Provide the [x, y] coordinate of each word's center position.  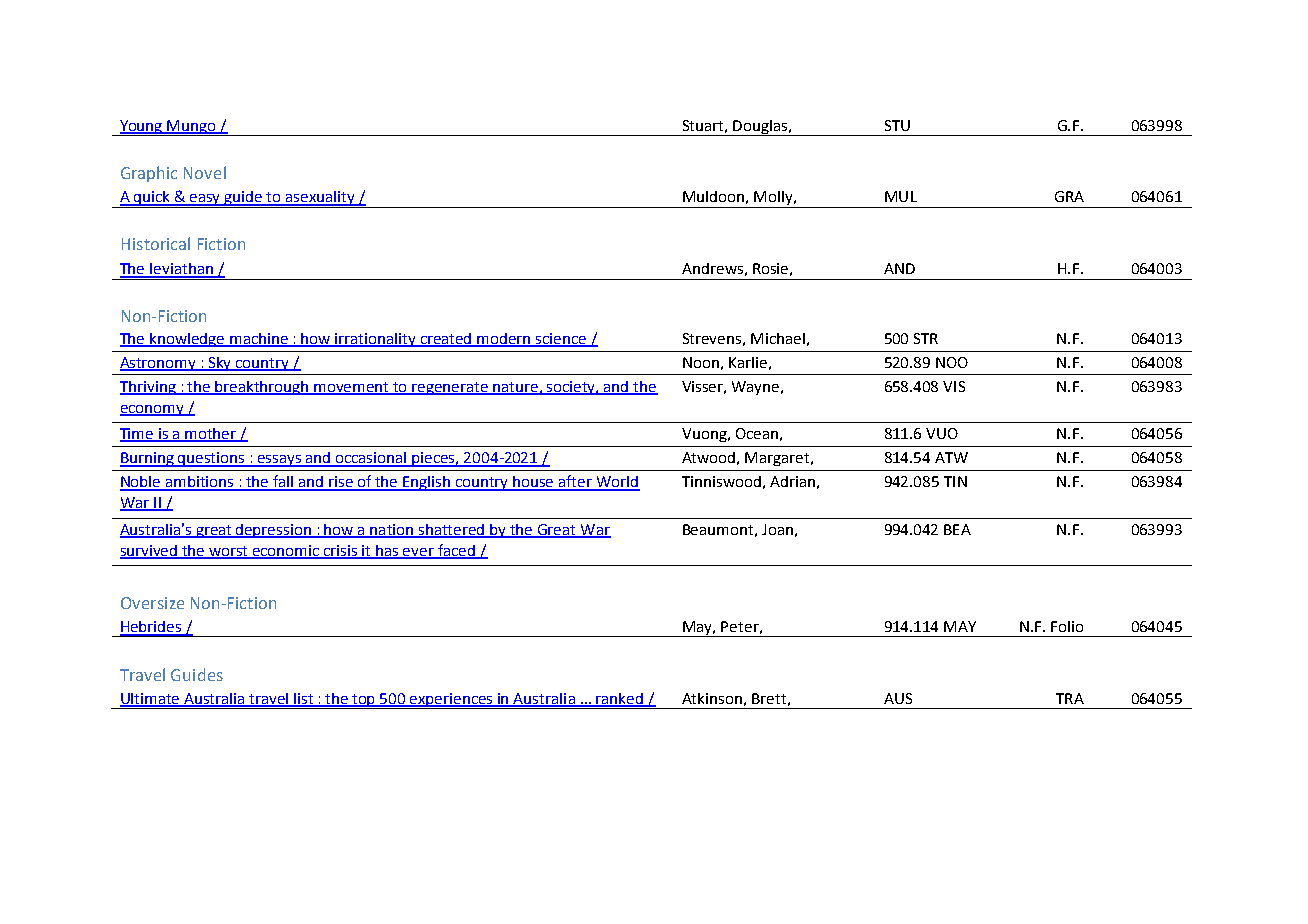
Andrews [712, 268]
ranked [620, 700]
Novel [205, 172]
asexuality [320, 199]
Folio [1067, 626]
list [304, 700]
